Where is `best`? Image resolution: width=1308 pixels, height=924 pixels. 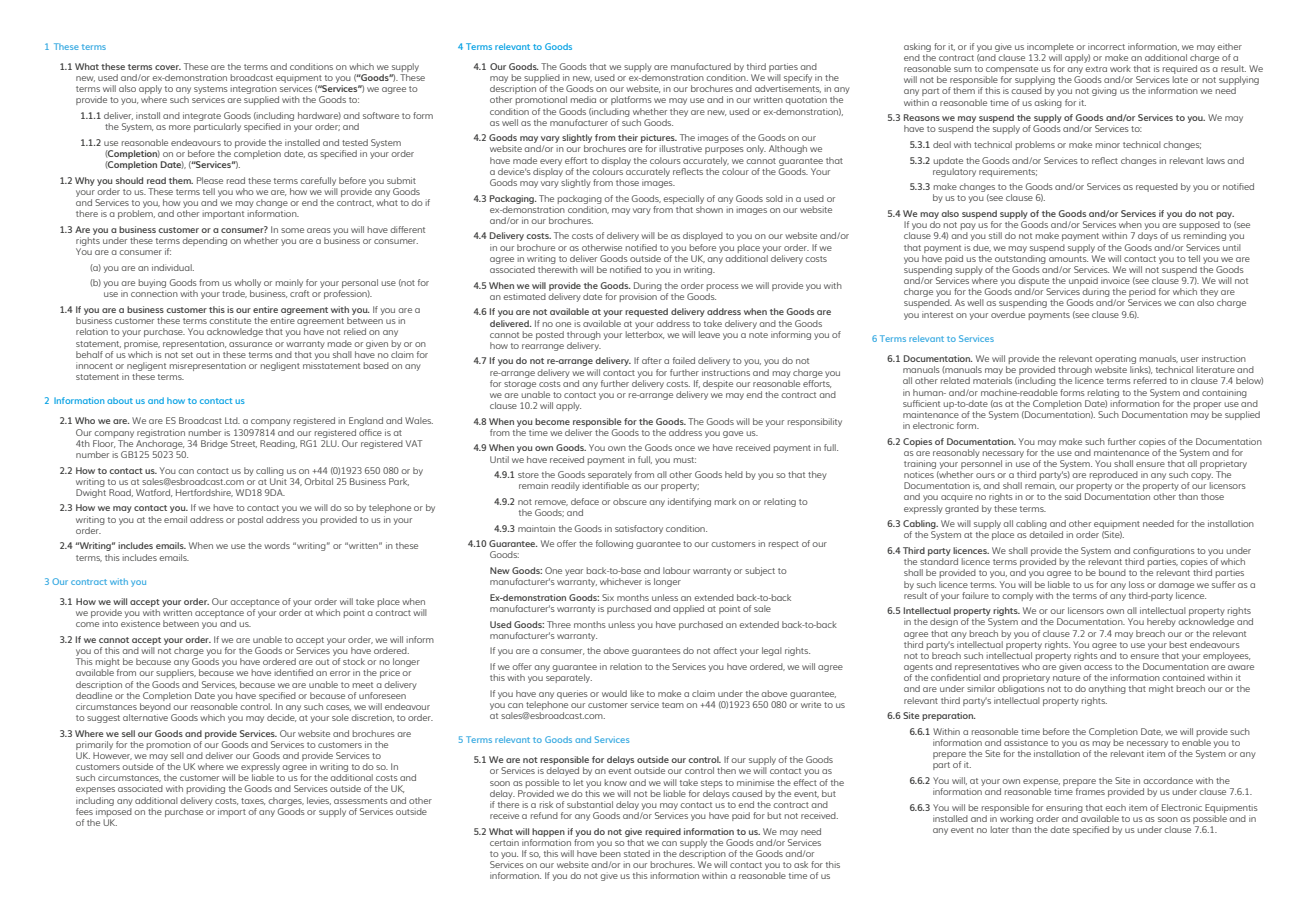
best is located at coordinates (1178, 644).
